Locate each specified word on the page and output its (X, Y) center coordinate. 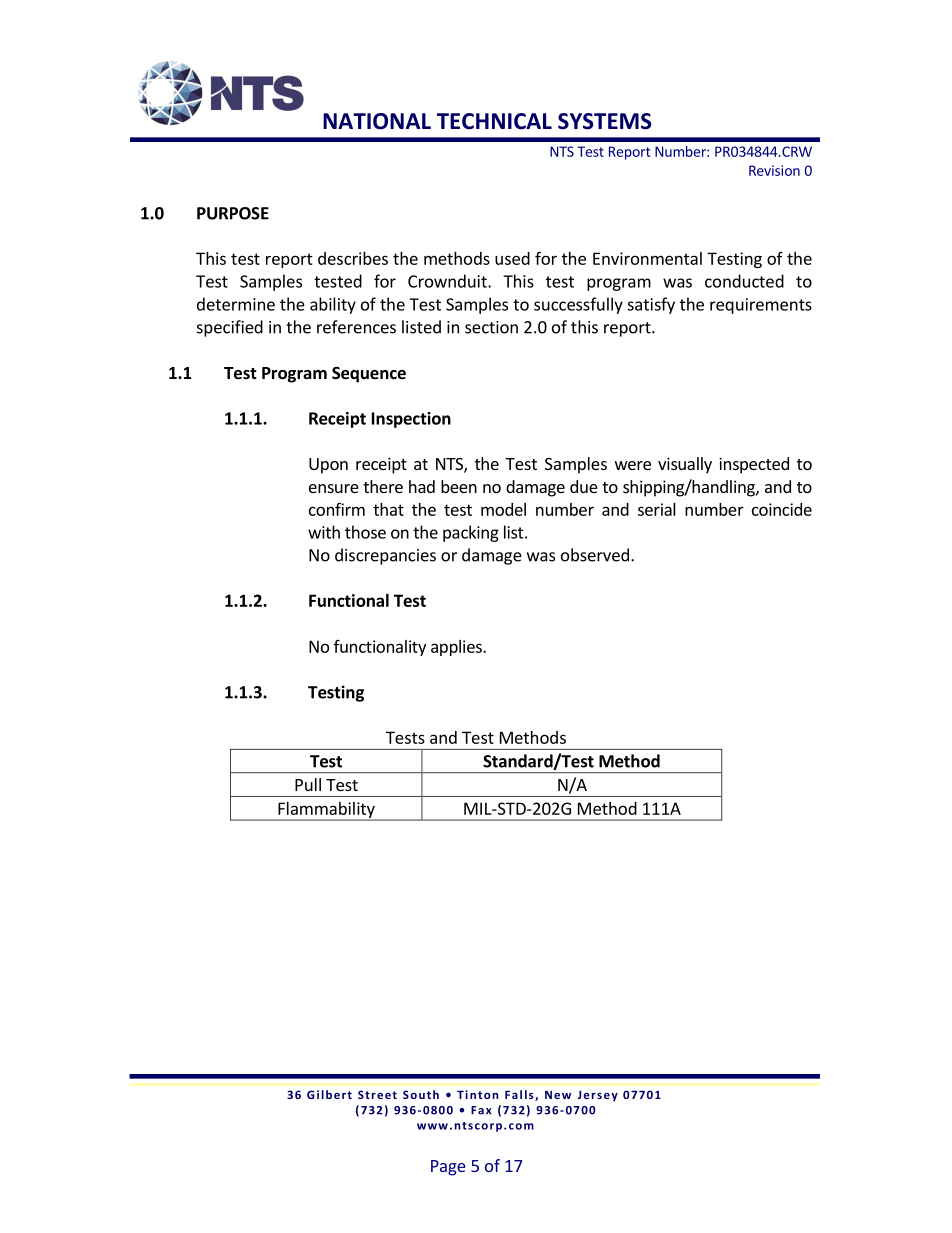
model (503, 509)
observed (595, 555)
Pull (308, 784)
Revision (774, 170)
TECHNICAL (494, 121)
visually (685, 465)
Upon (328, 466)
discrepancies (385, 556)
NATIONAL (377, 121)
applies (457, 648)
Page (448, 1168)
